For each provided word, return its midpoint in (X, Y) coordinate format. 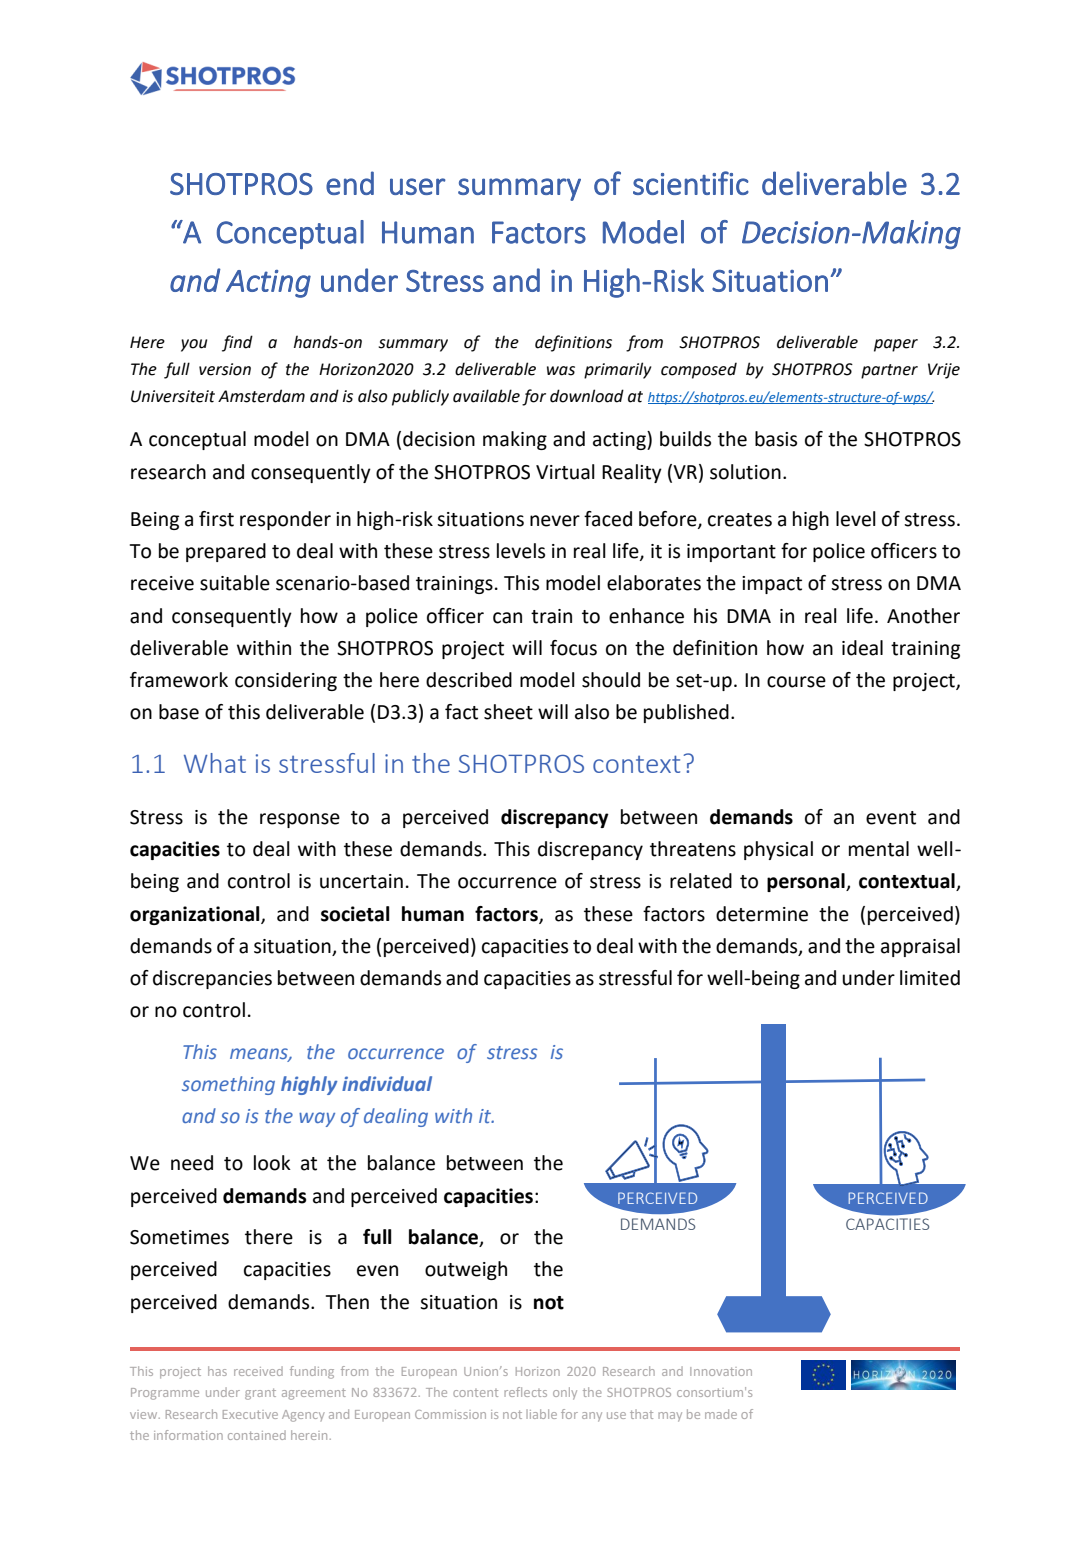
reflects (525, 1392)
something (228, 1085)
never (555, 521)
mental (879, 849)
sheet (508, 712)
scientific (691, 183)
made (721, 1414)
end (350, 183)
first (216, 519)
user (418, 186)
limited (930, 978)
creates (740, 520)
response (300, 820)
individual (387, 1083)
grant (260, 1394)
